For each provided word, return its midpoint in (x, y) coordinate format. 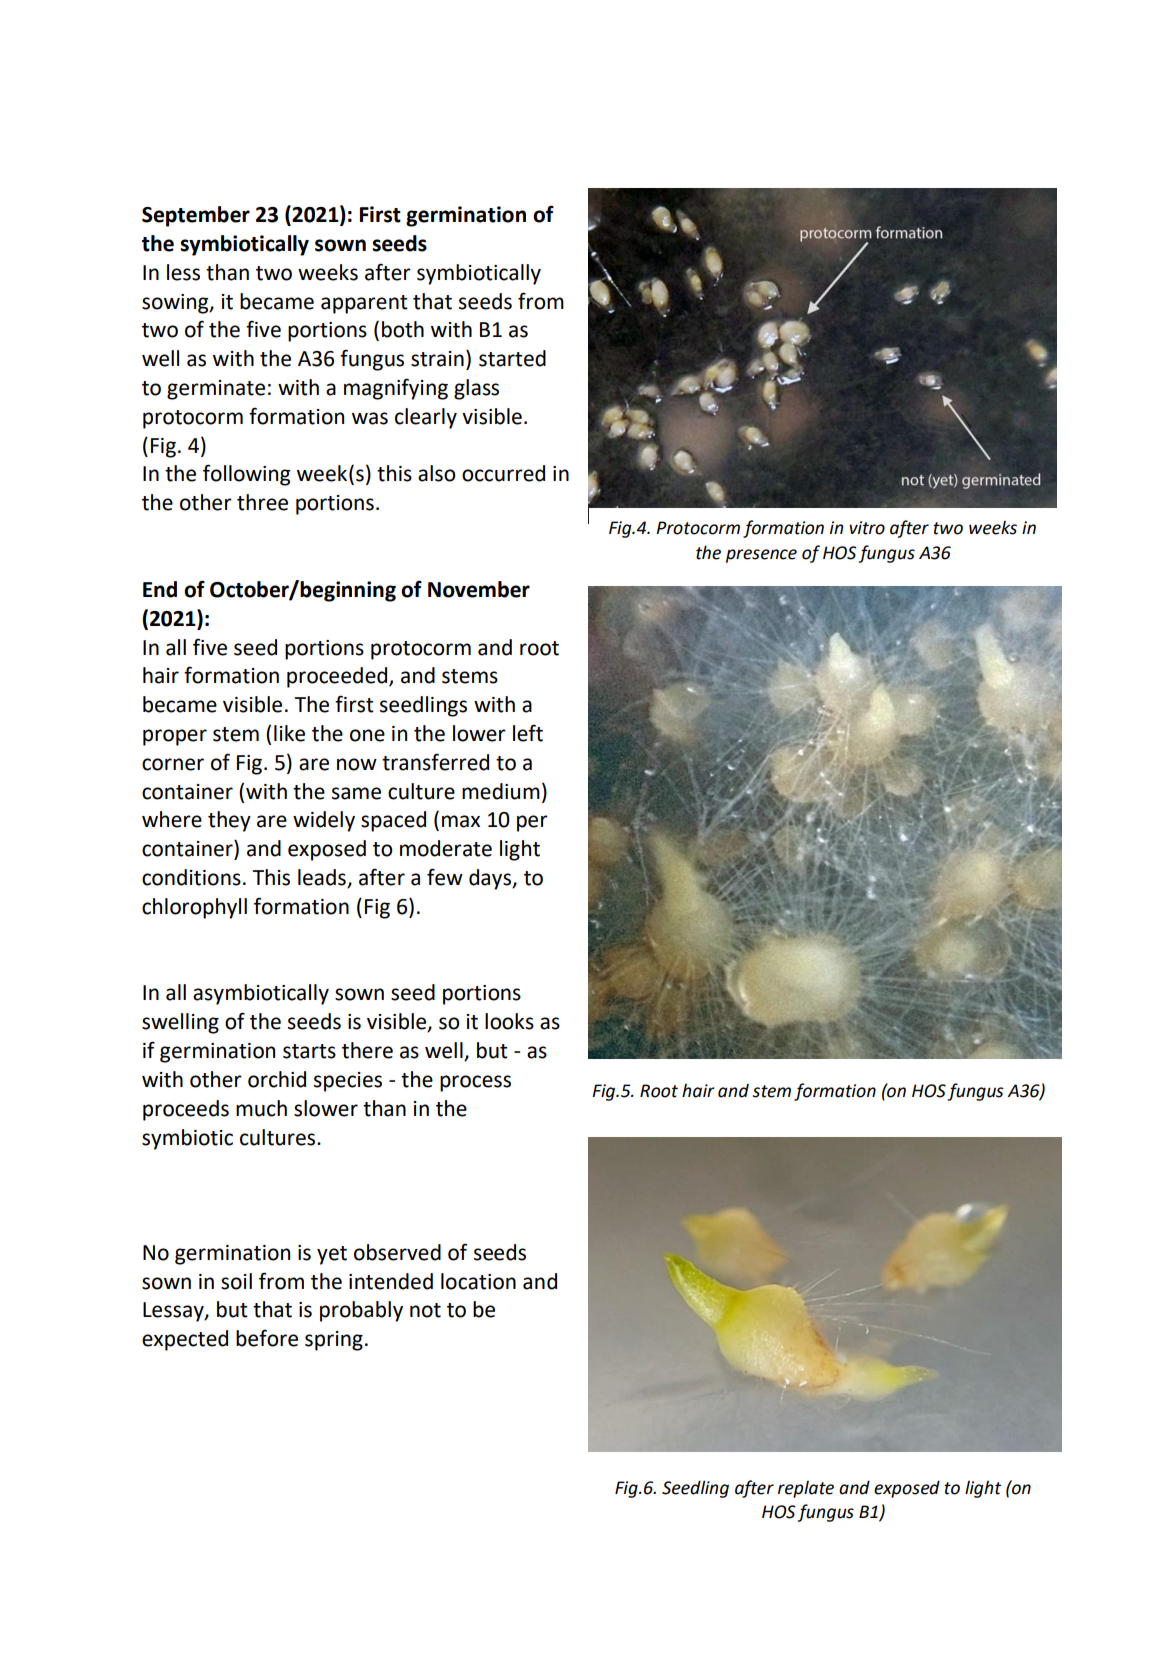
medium (501, 791)
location (478, 1281)
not (425, 1310)
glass (476, 389)
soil (236, 1281)
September (196, 216)
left (528, 733)
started (512, 358)
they (229, 821)
